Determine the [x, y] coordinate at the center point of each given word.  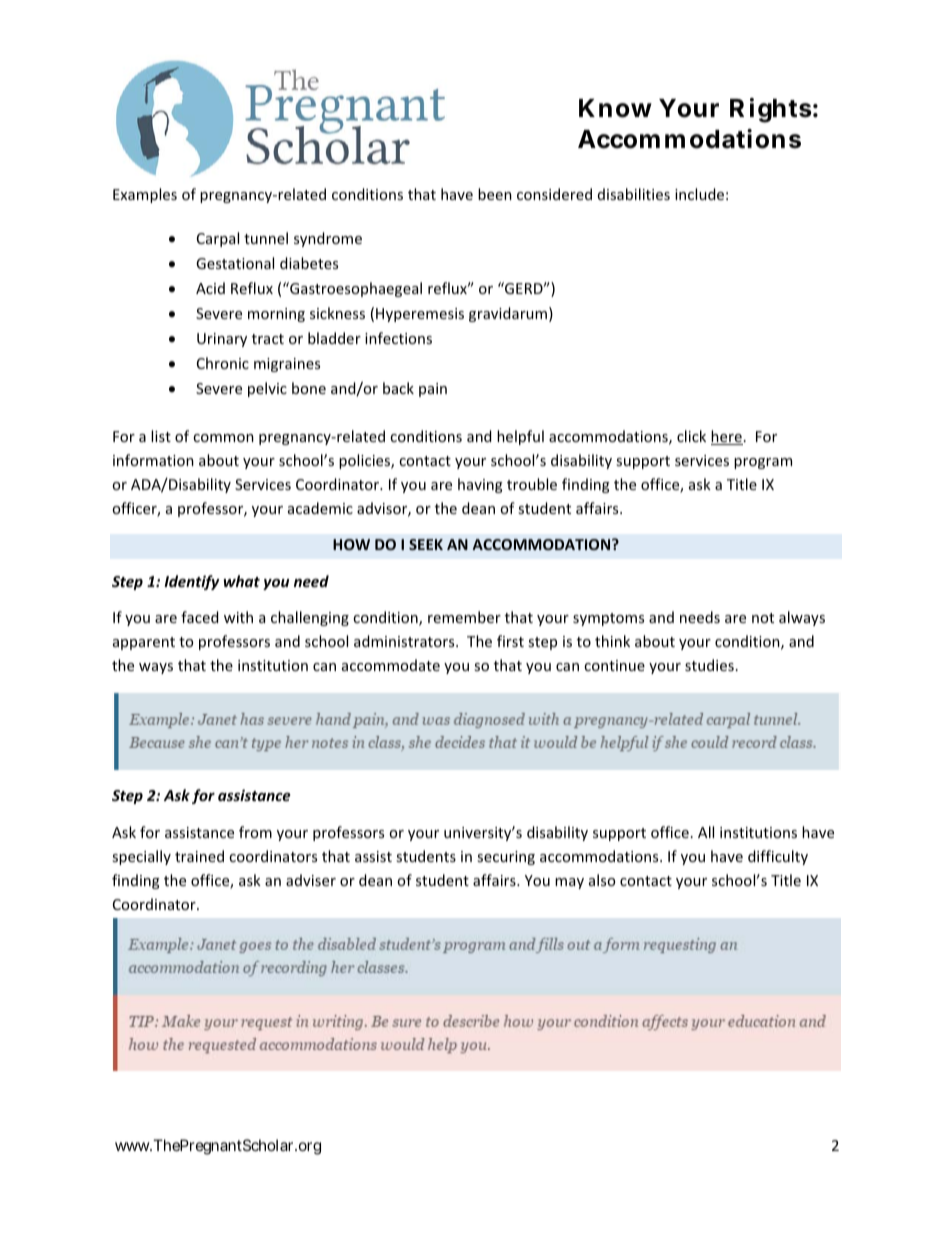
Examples [145, 195]
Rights [771, 110]
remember [464, 617]
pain [433, 390]
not [763, 618]
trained [199, 856]
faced [199, 617]
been [495, 194]
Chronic [223, 363]
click [691, 436]
